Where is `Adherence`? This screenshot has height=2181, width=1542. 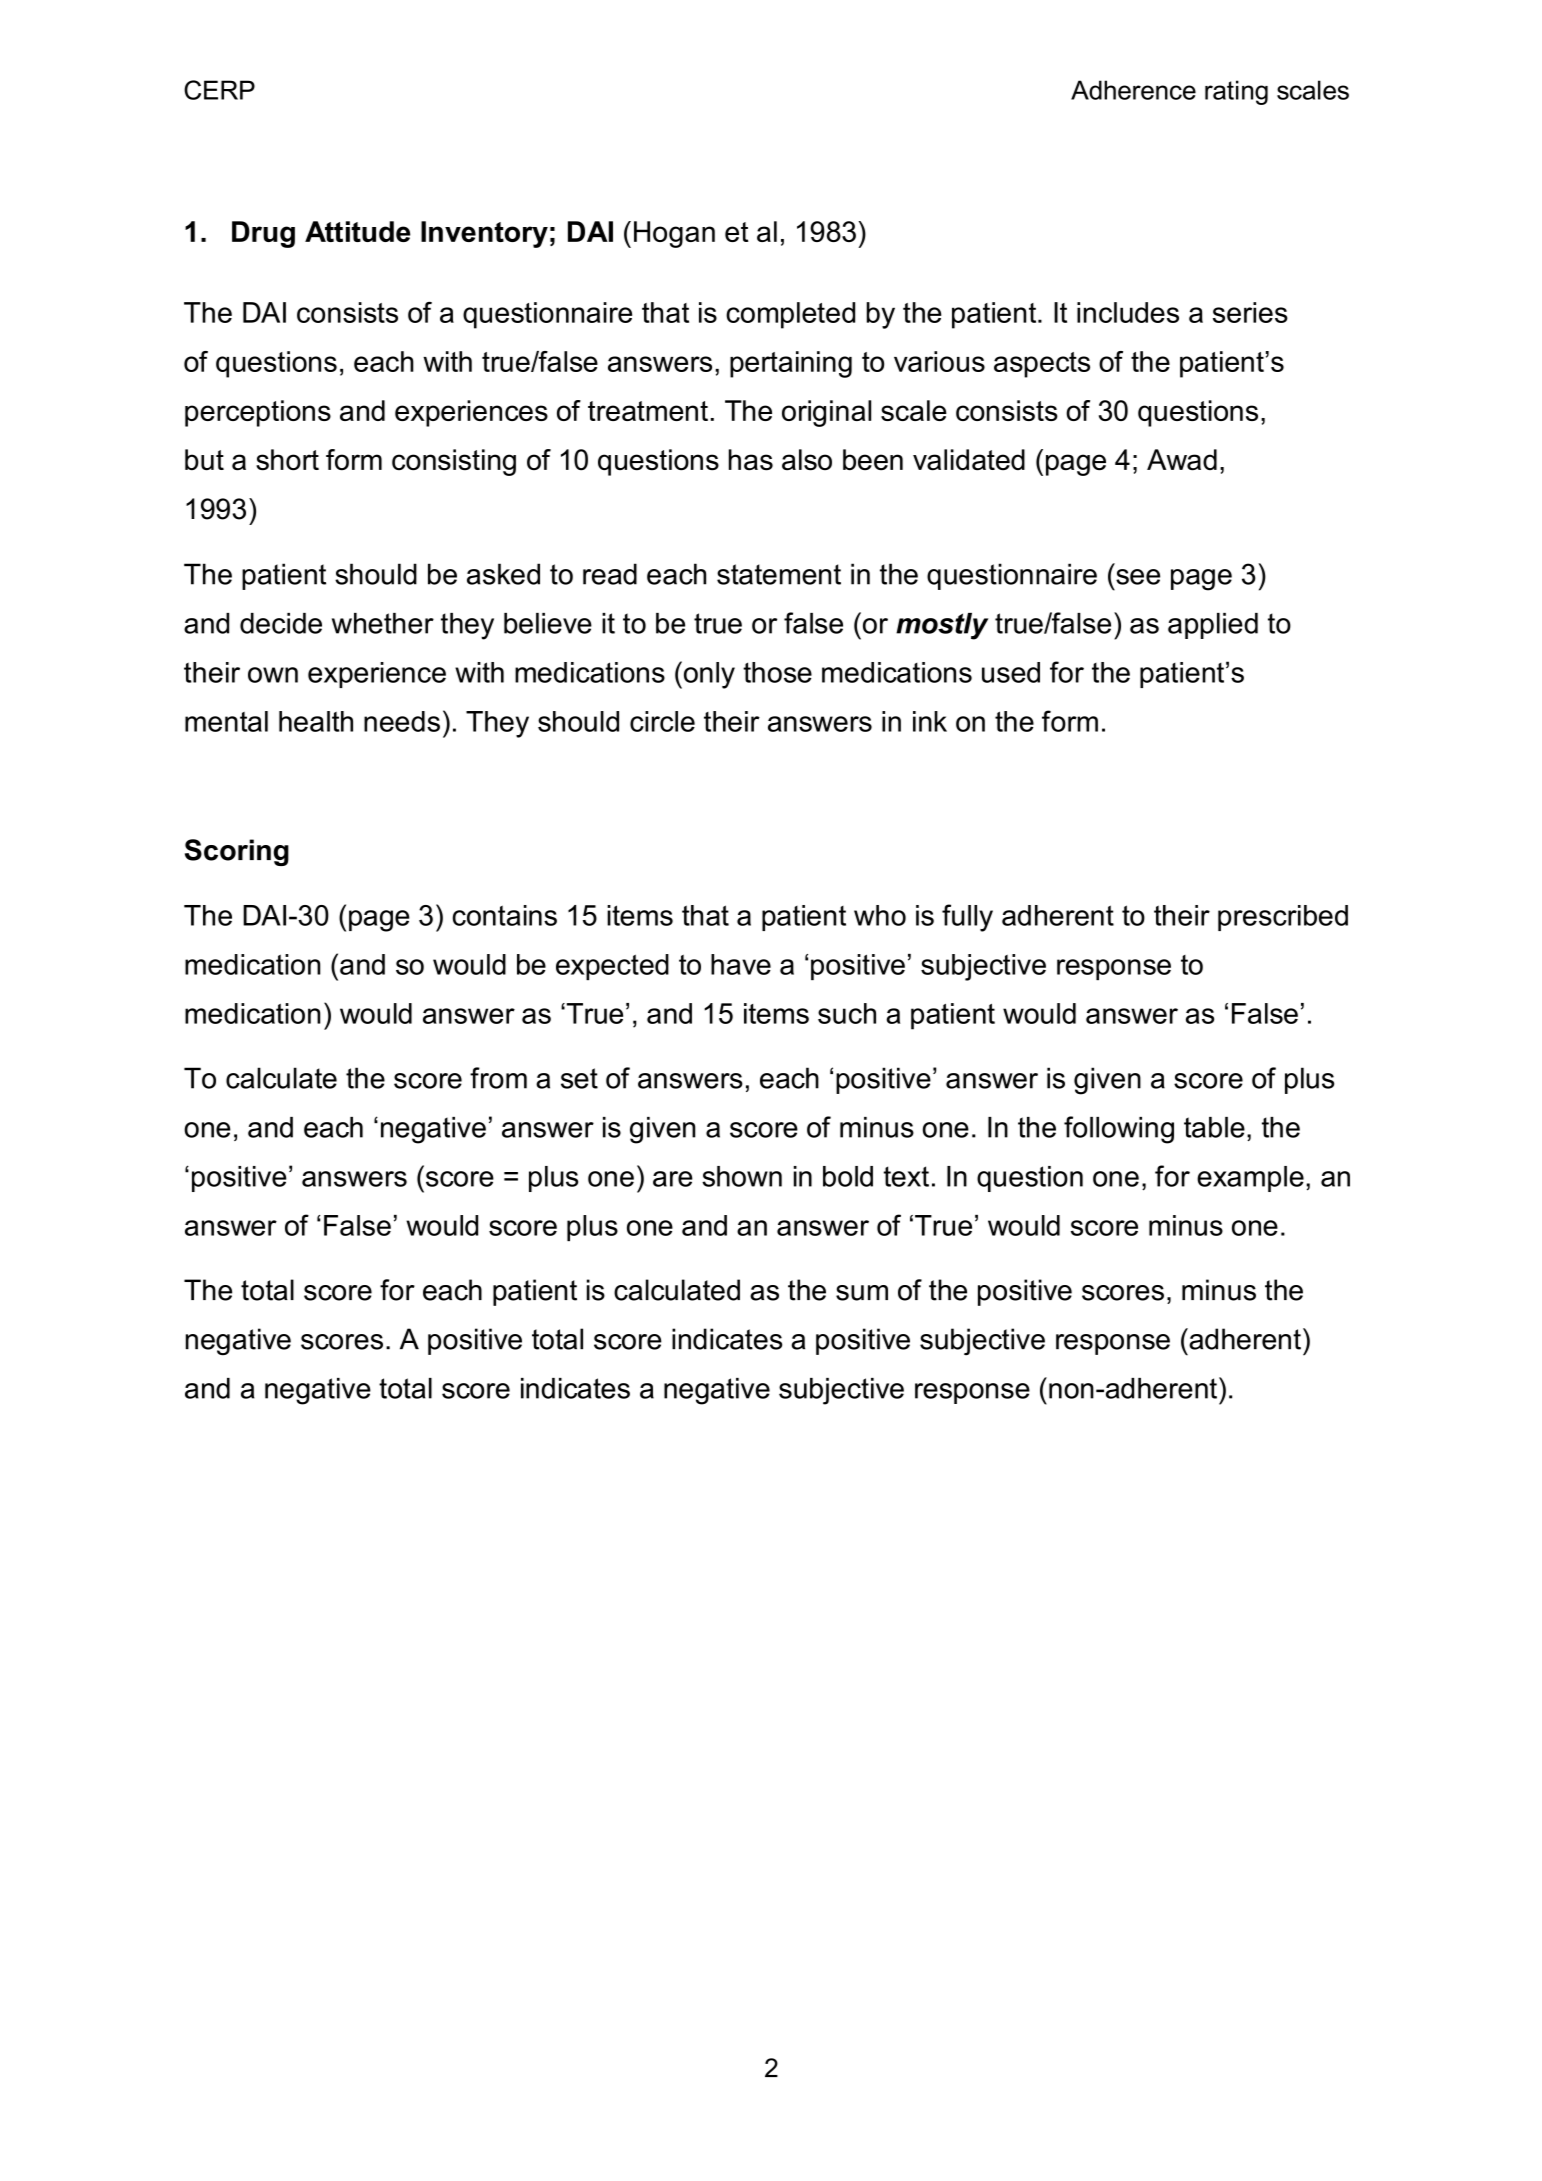 Adherence is located at coordinates (1133, 90).
